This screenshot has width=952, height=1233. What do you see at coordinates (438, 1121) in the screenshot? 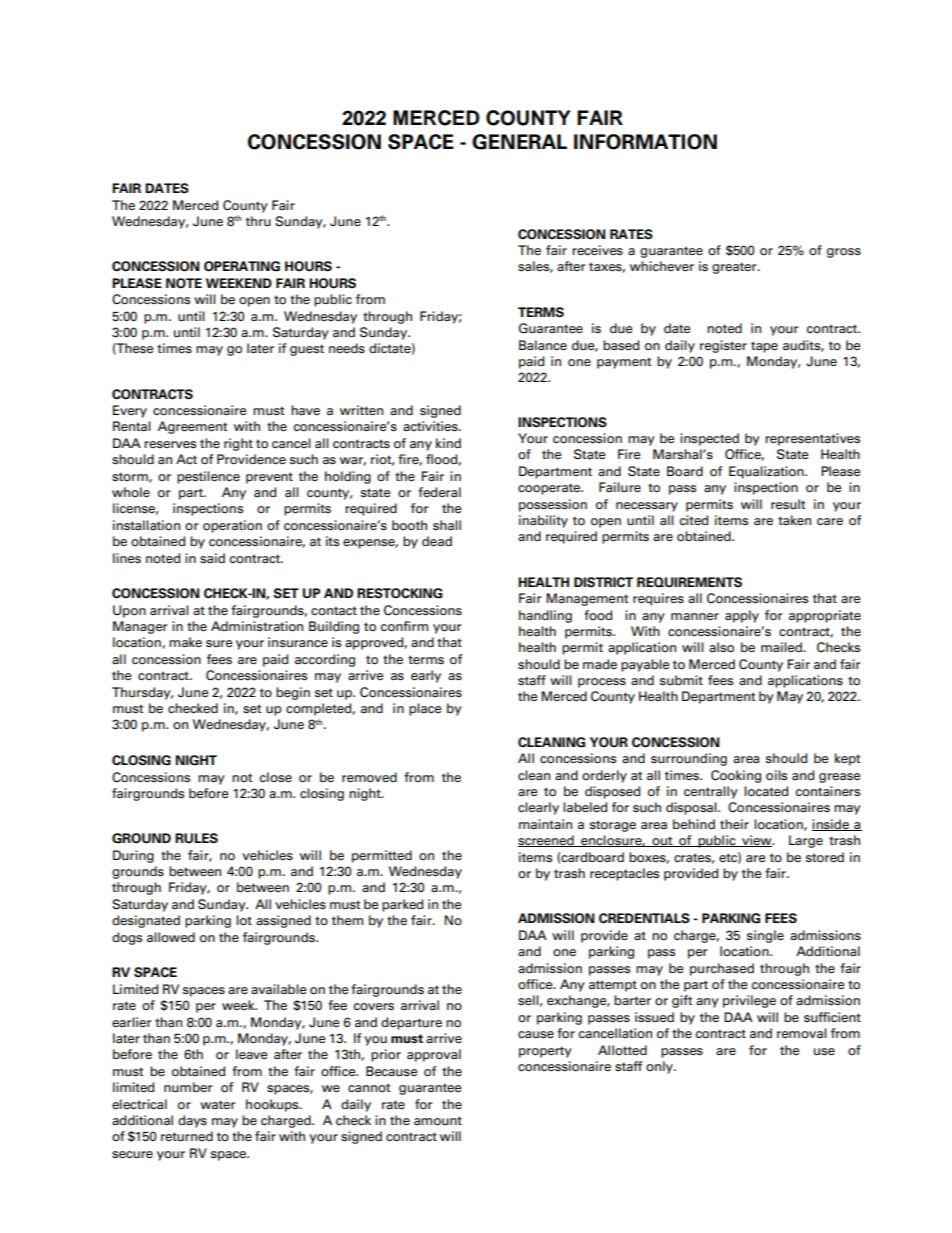
I see `amount` at bounding box center [438, 1121].
